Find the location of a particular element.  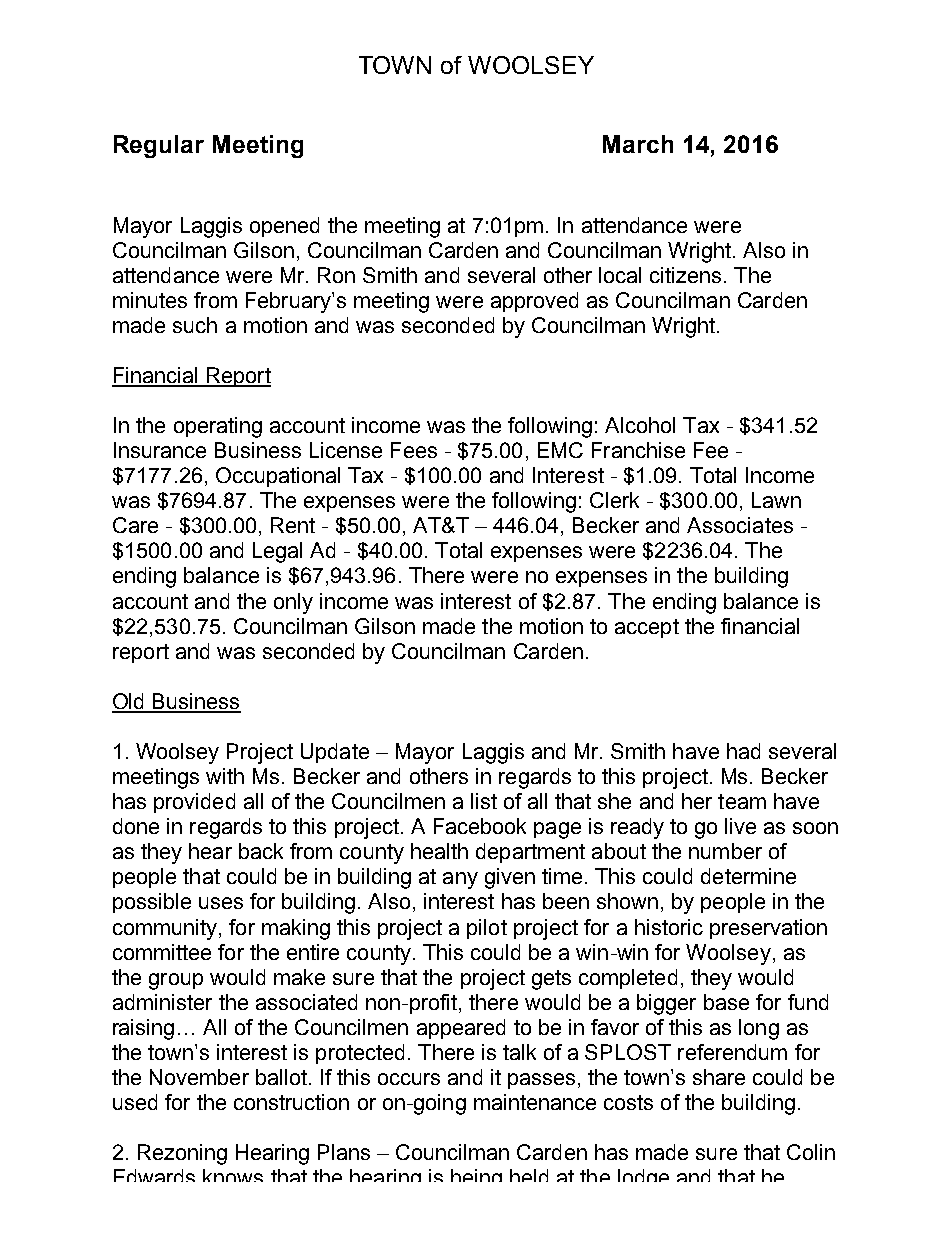

Fees is located at coordinates (414, 450).
